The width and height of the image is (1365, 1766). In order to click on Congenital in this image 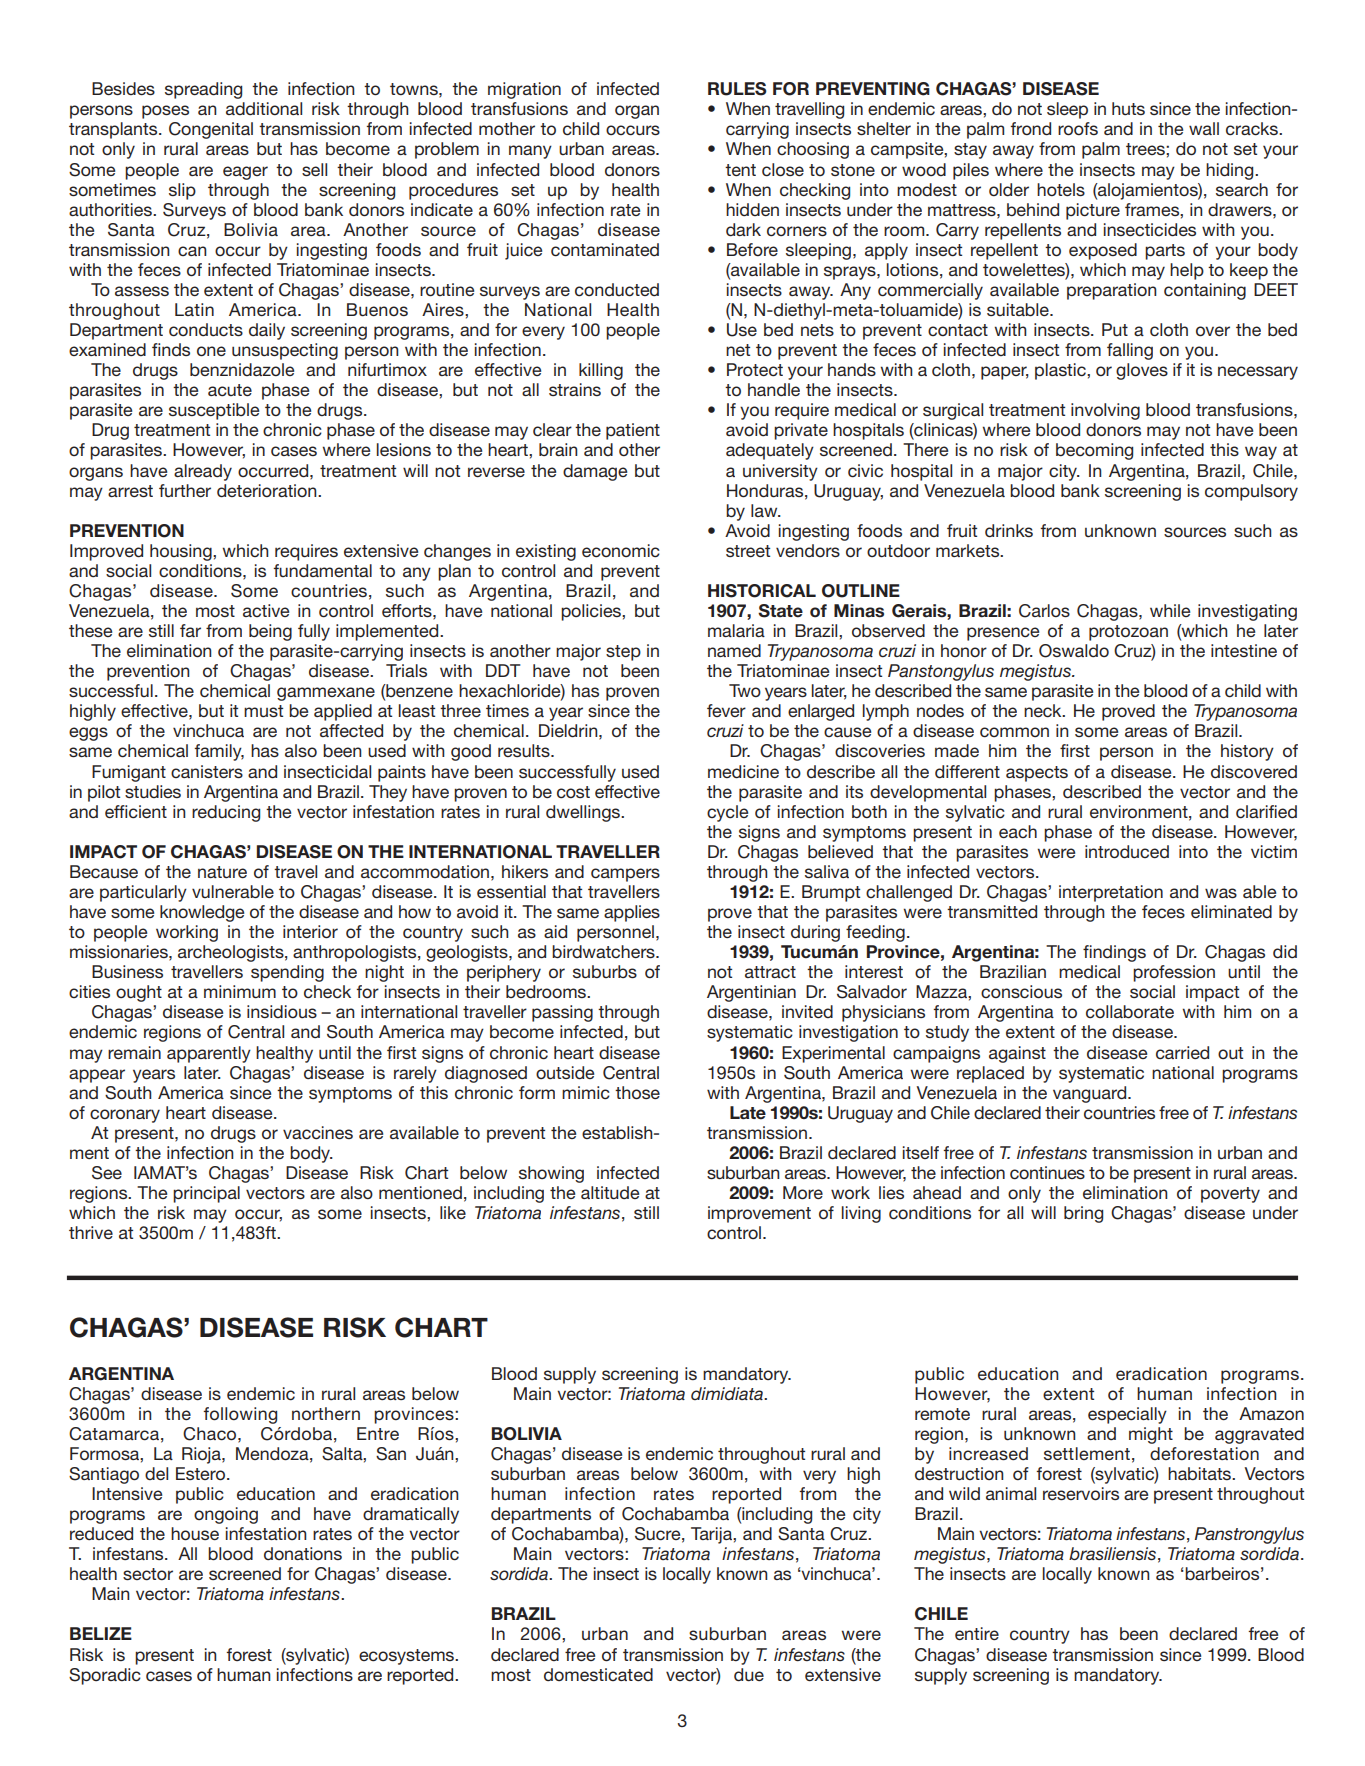, I will do `click(211, 130)`.
